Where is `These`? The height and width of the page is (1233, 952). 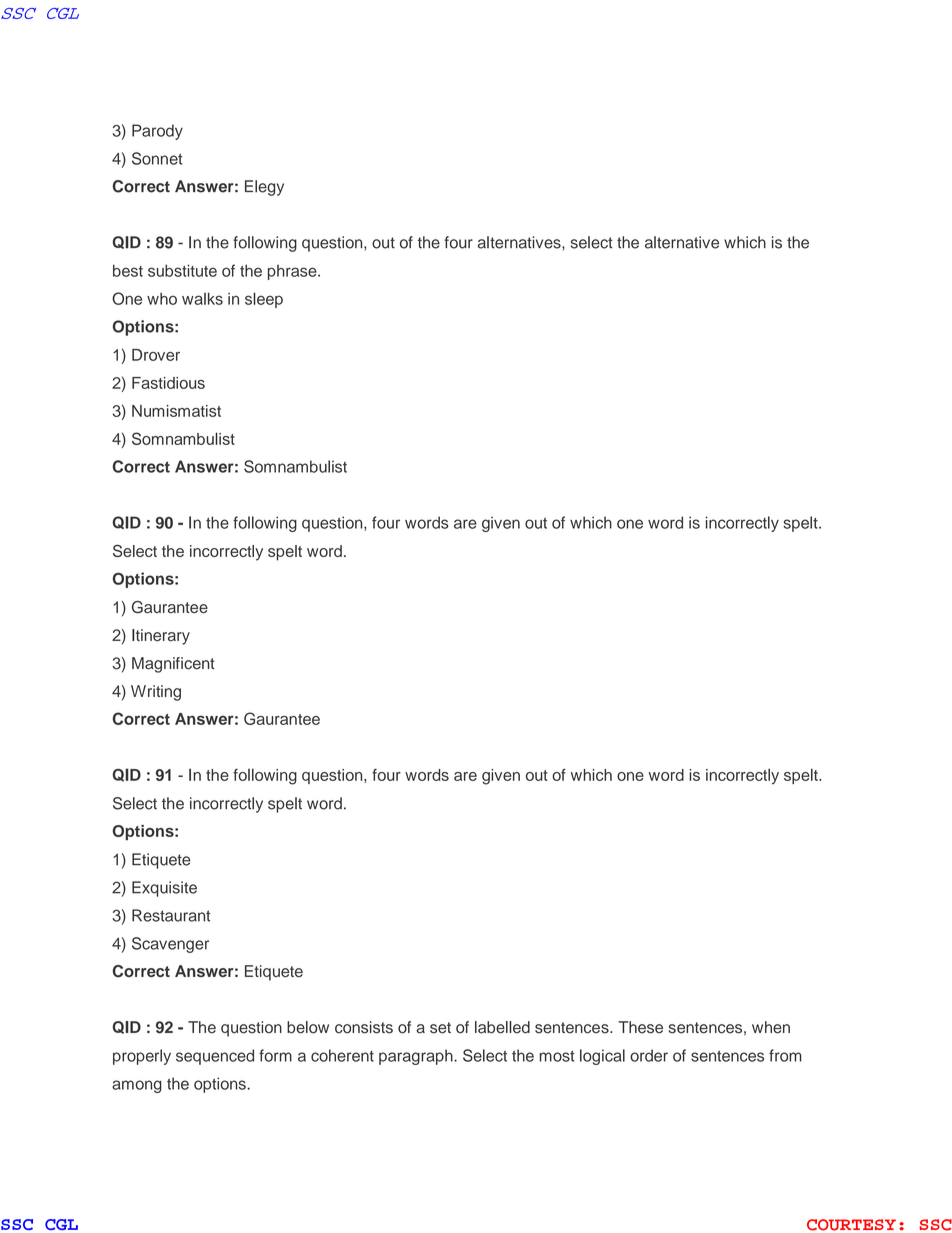 These is located at coordinates (640, 1027).
